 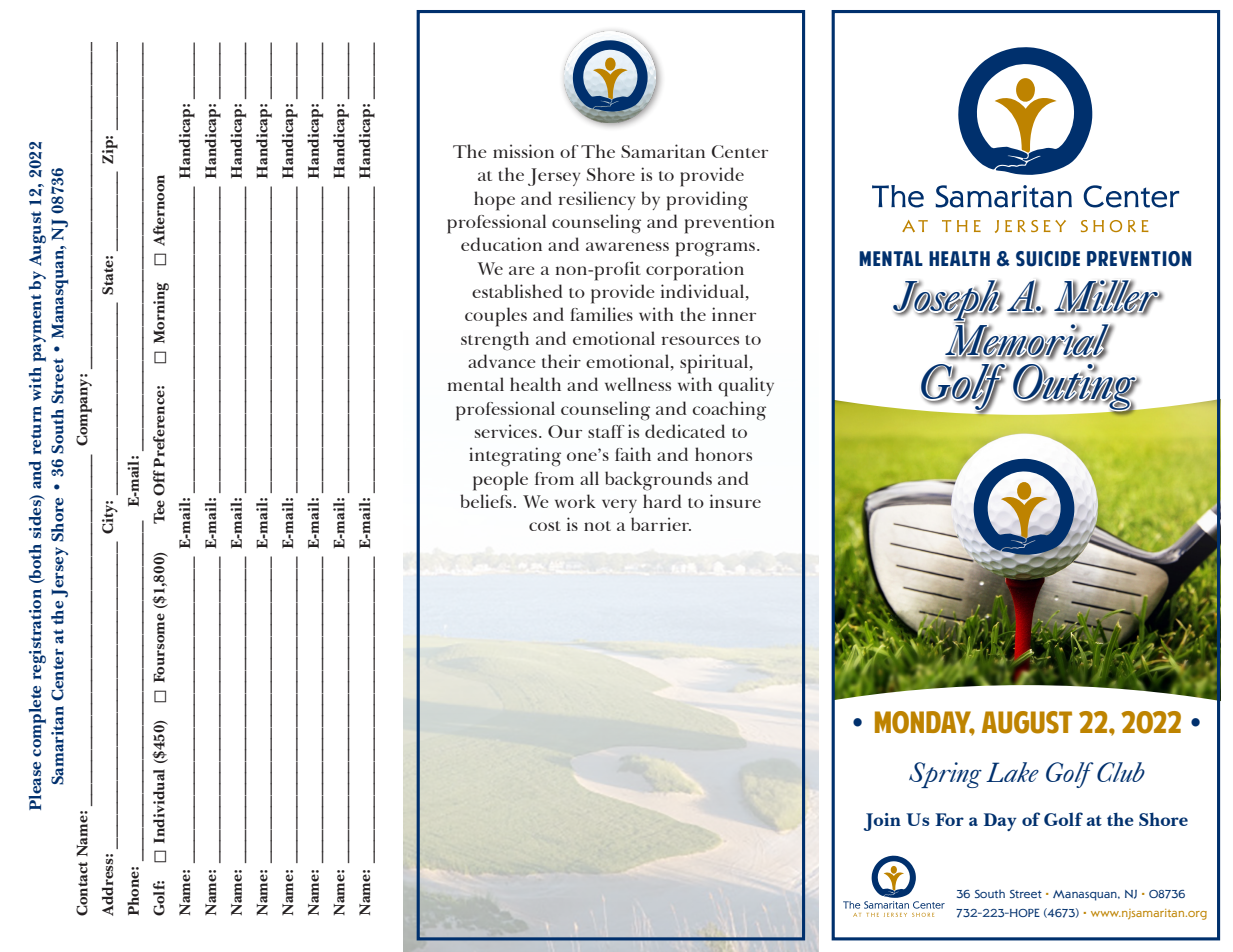 I want to click on Lake, so click(x=1012, y=772).
